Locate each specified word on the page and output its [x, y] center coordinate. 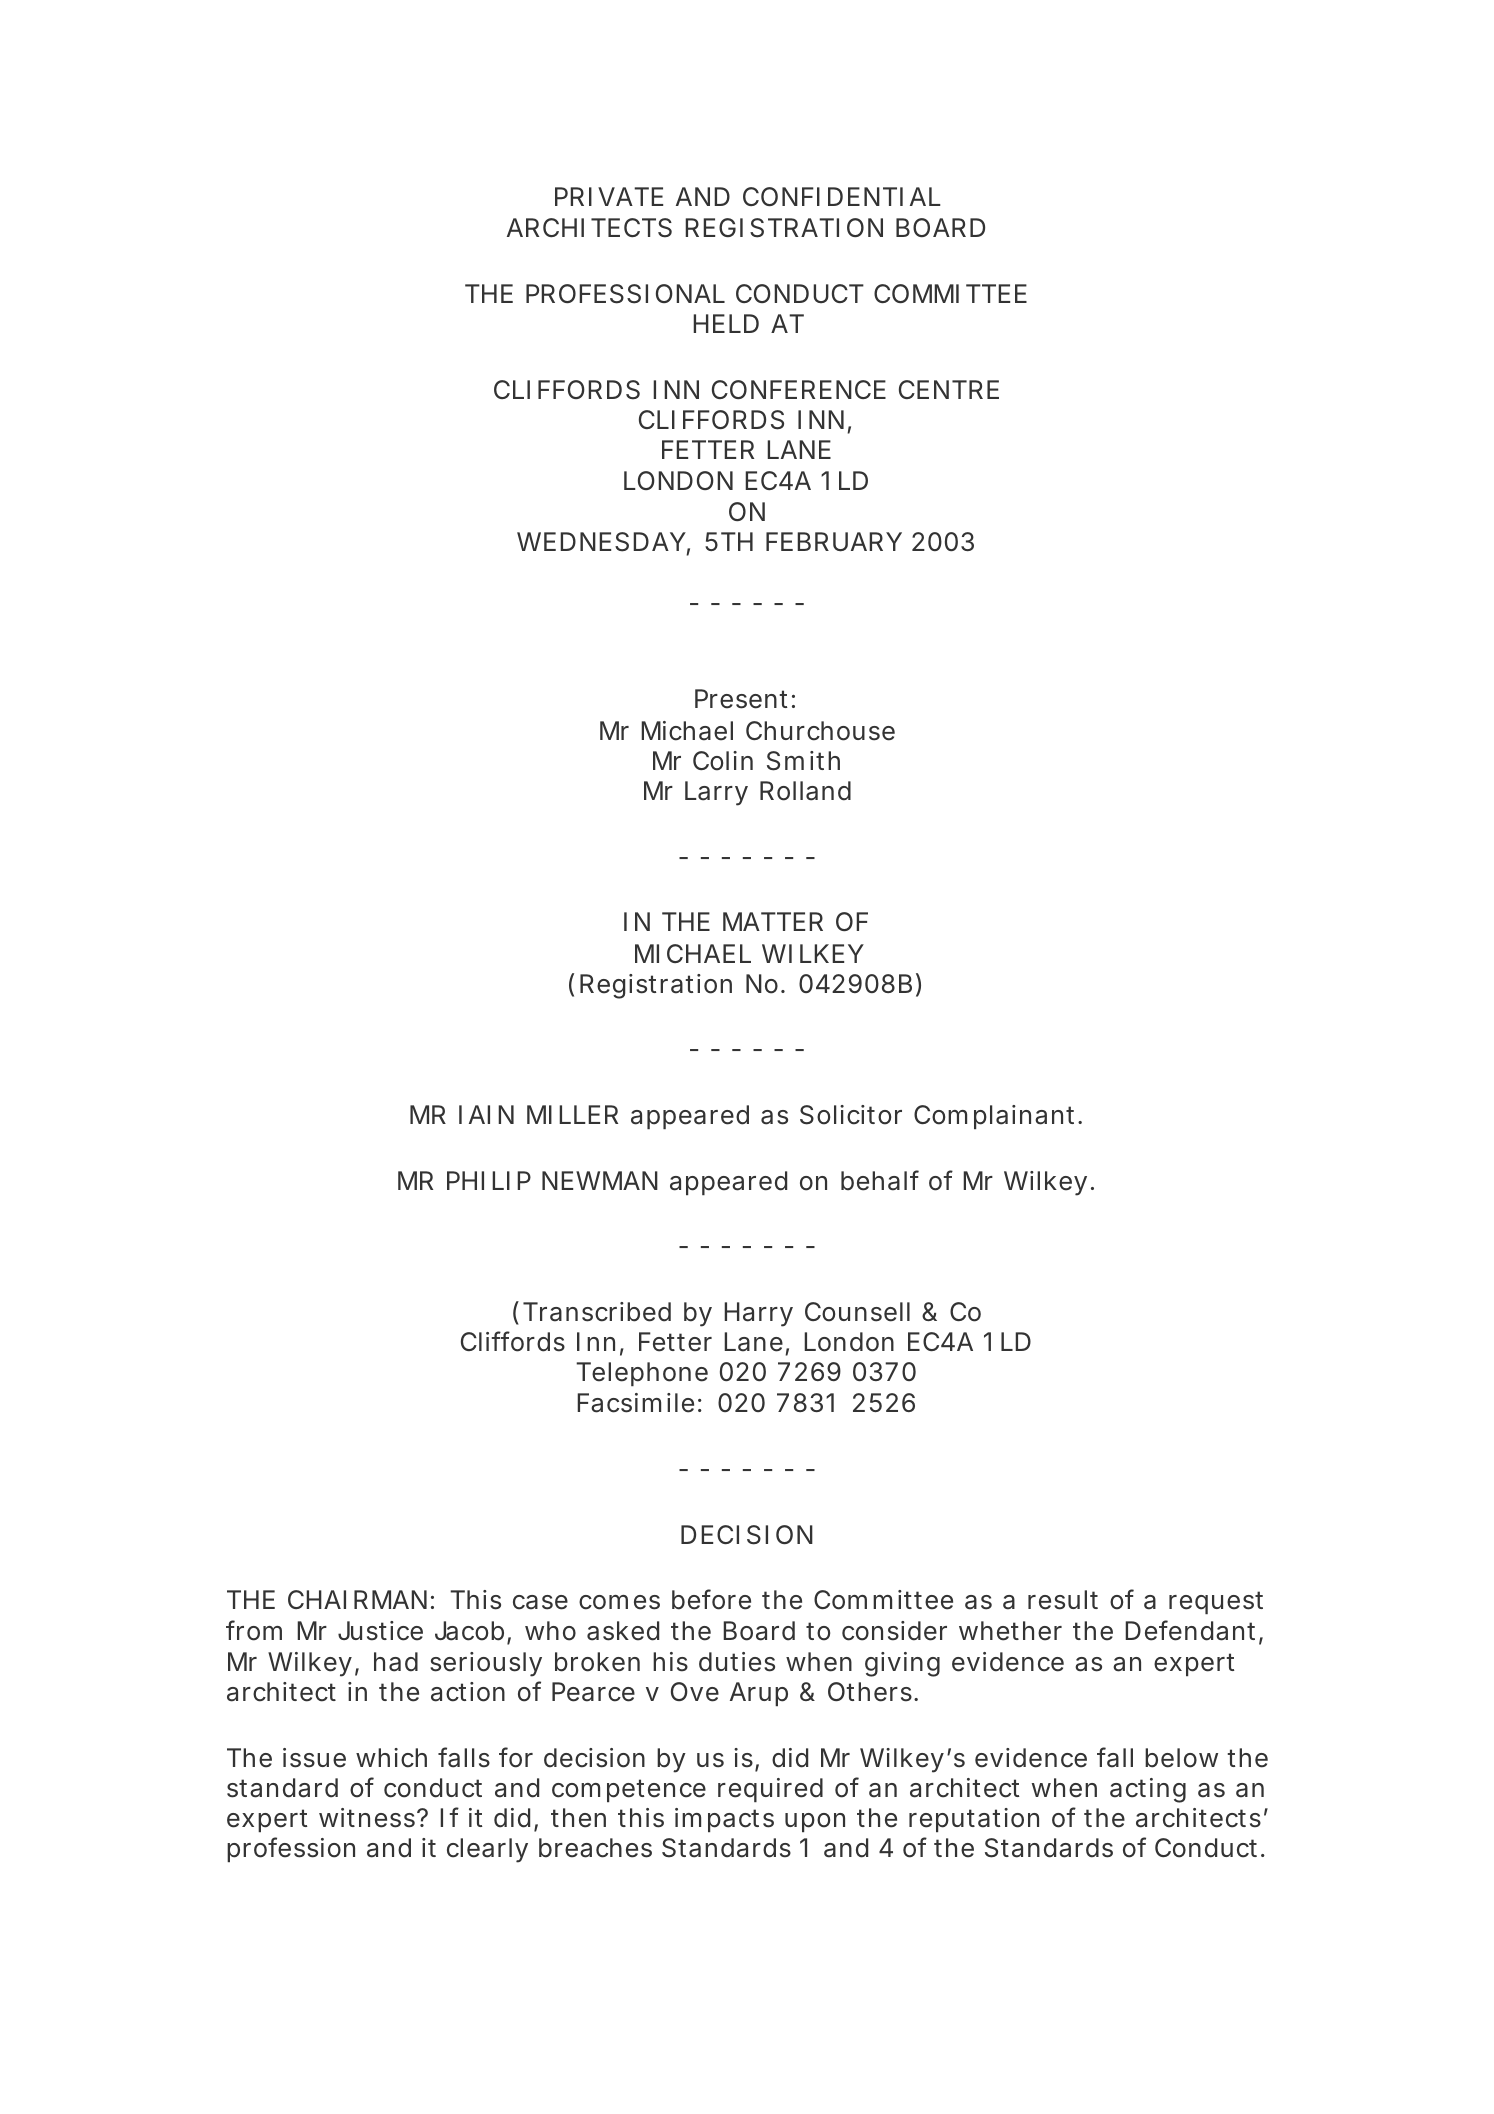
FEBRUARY [834, 542]
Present [741, 699]
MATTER [773, 921]
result [1063, 1600]
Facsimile [635, 1403]
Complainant [996, 1117]
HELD [726, 323]
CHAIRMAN [357, 1599]
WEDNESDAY [601, 542]
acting [1148, 1790]
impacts [724, 1820]
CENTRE [949, 389]
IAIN [486, 1114]
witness [368, 1818]
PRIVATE [609, 196]
